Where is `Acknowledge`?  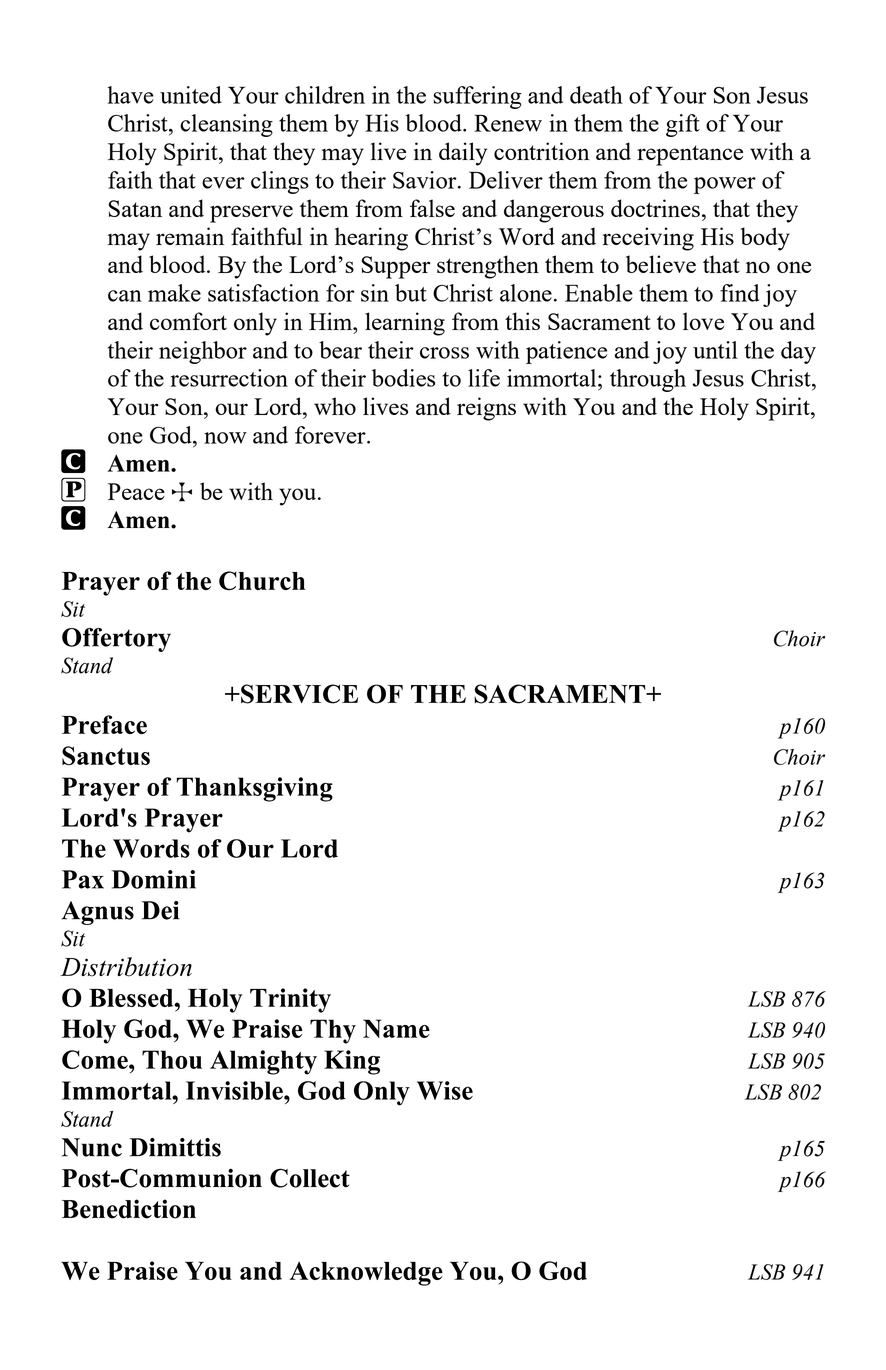 Acknowledge is located at coordinates (366, 1273).
